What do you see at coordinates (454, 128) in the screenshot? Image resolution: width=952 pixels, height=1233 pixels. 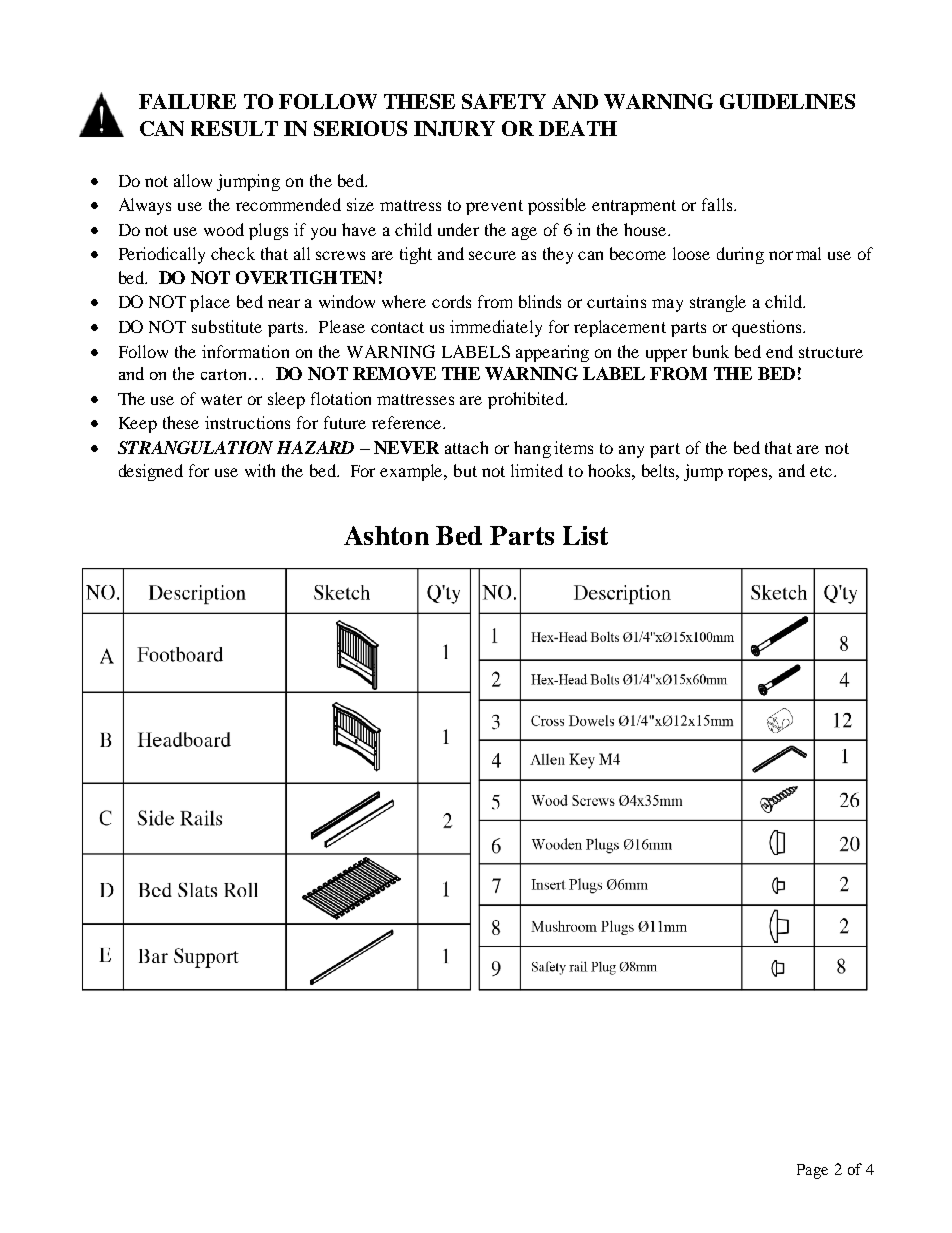 I see `INJURY` at bounding box center [454, 128].
